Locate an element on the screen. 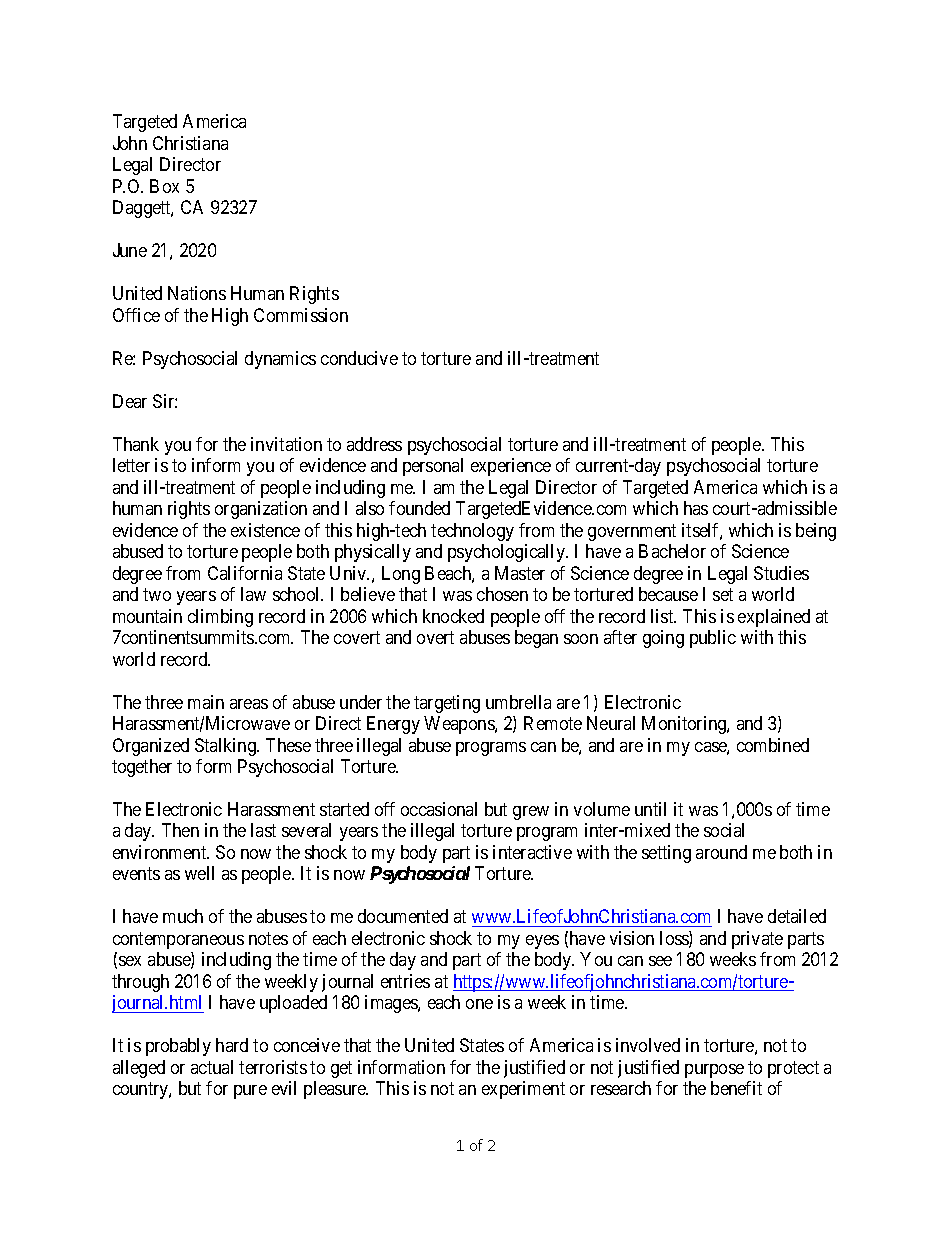 The image size is (952, 1233). Weapons is located at coordinates (460, 725).
